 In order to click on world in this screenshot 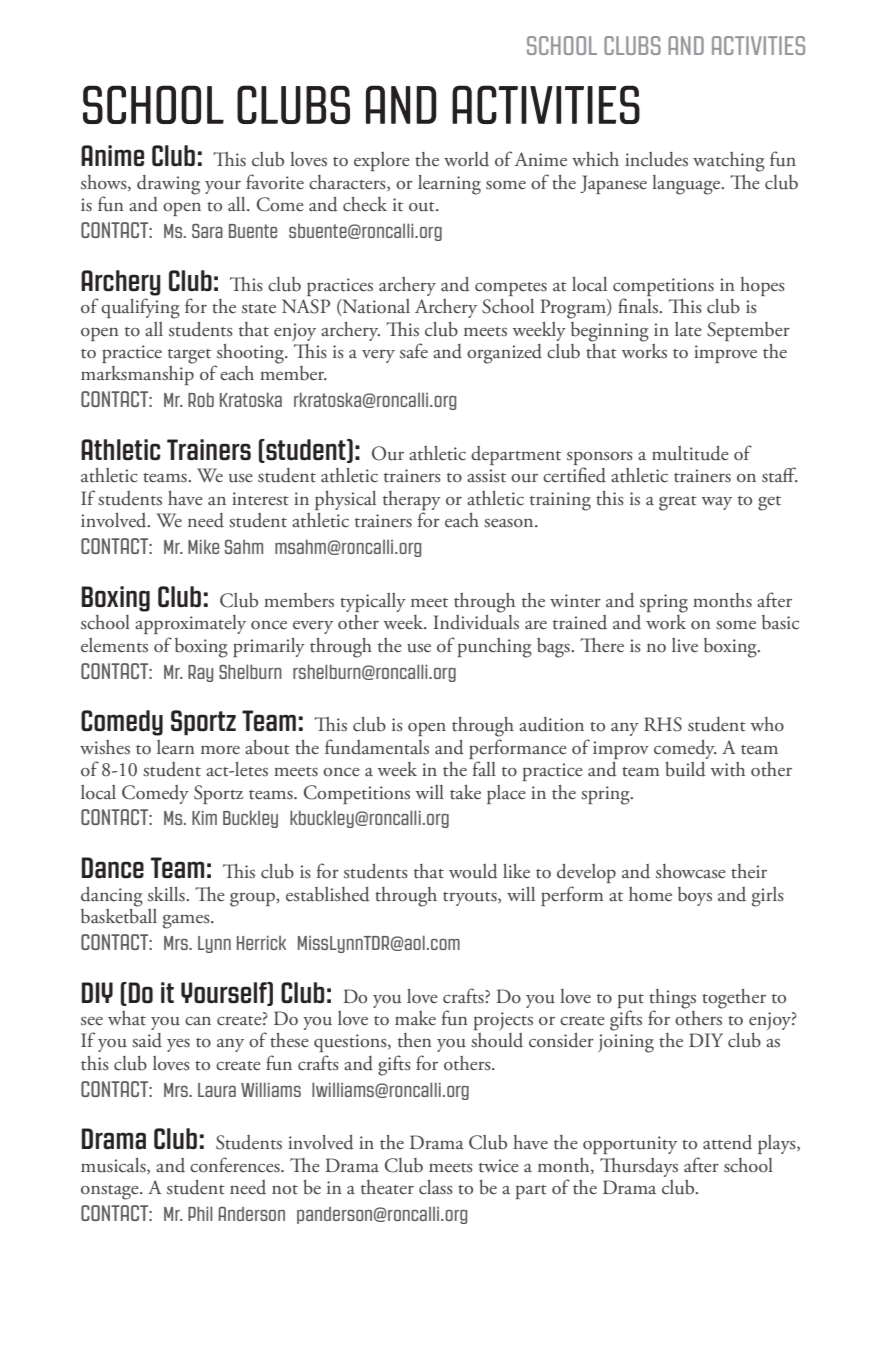, I will do `click(466, 159)`.
